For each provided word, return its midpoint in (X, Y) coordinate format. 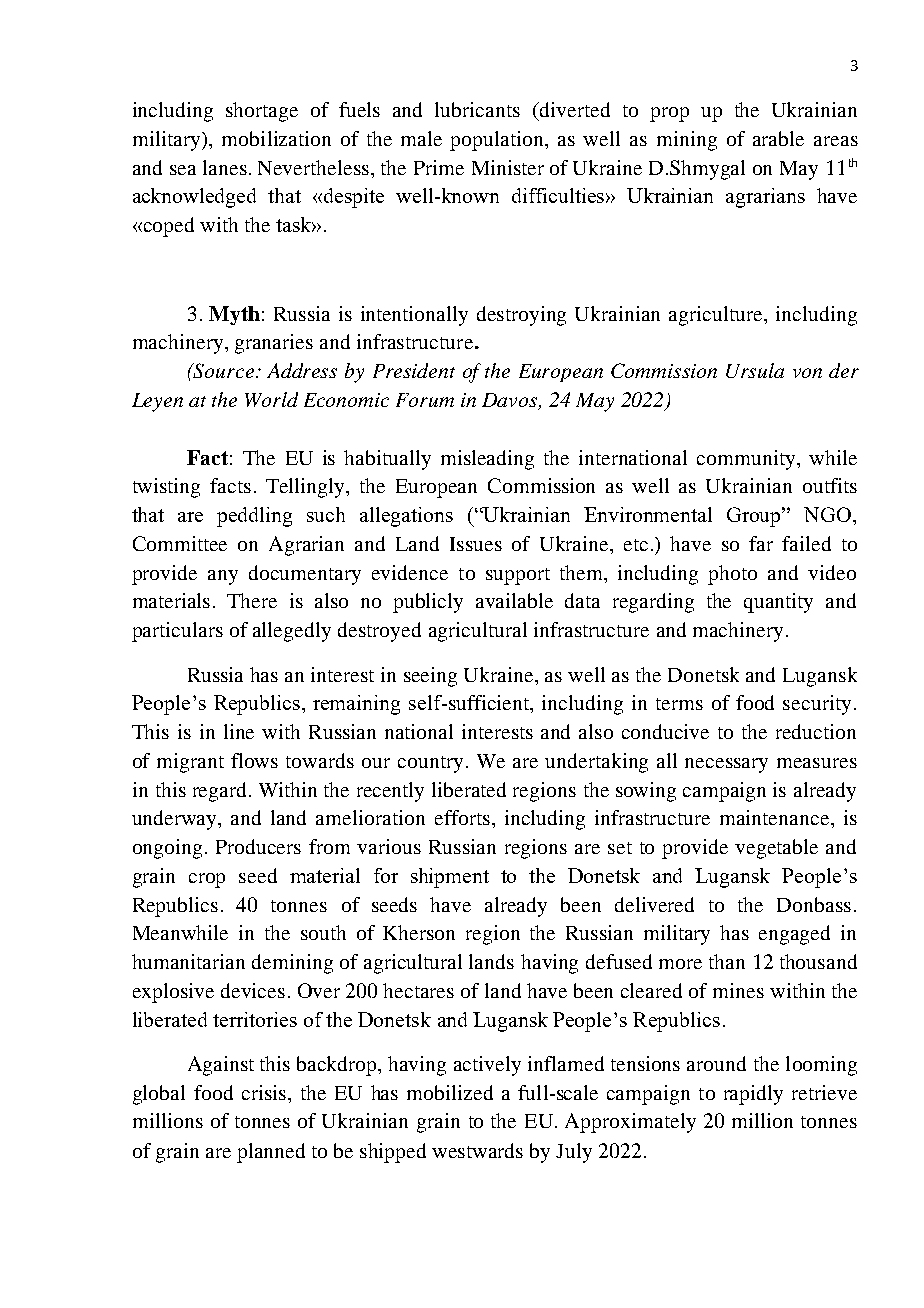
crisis (265, 1092)
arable (778, 138)
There (252, 600)
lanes (225, 167)
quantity (778, 603)
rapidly (753, 1095)
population (498, 141)
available (514, 600)
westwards (477, 1150)
